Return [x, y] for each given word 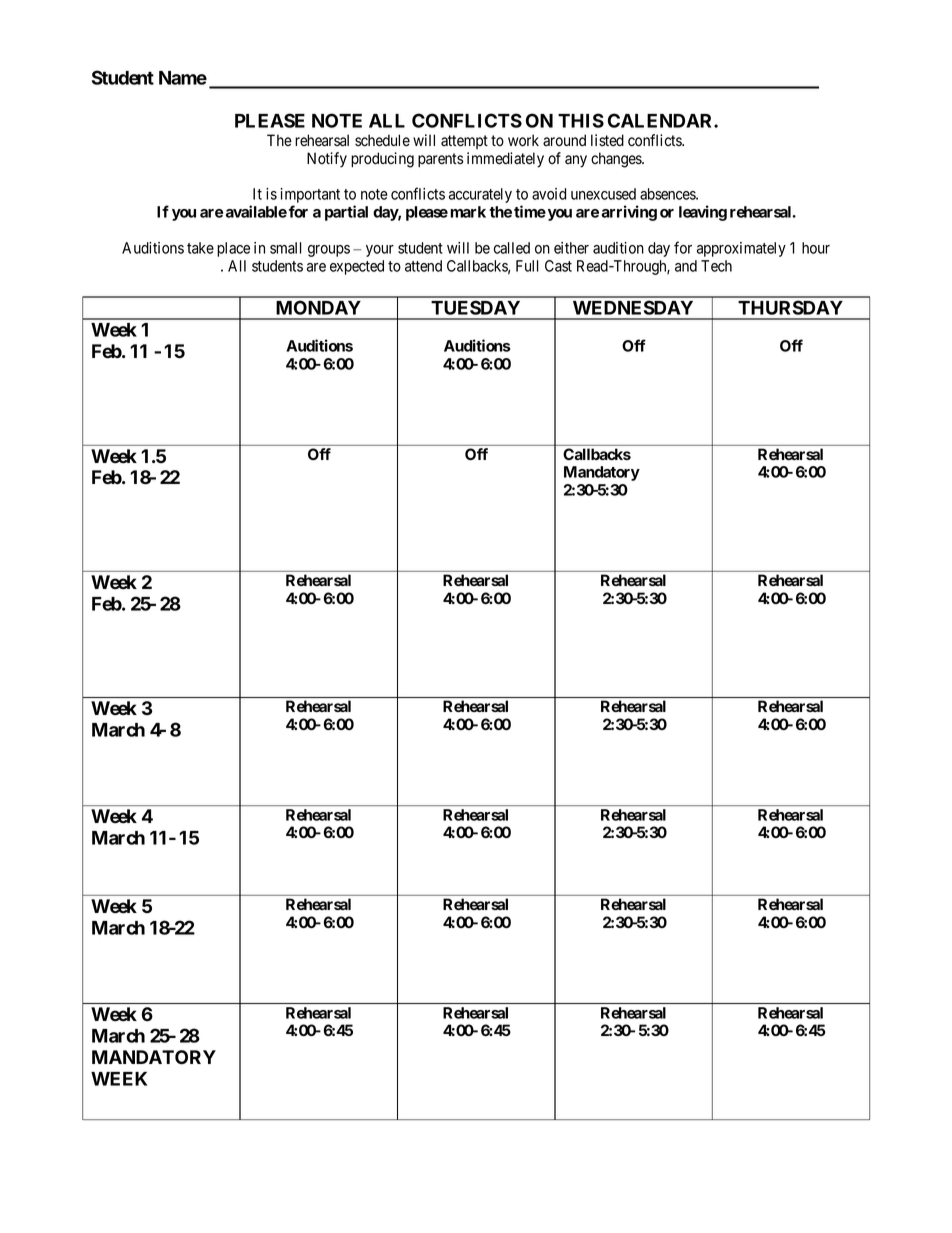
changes [617, 160]
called [512, 248]
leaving [703, 213]
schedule [382, 140]
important [310, 197]
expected [357, 267]
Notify [327, 160]
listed [607, 140]
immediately [505, 160]
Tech [716, 266]
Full [527, 266]
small [286, 248]
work [523, 140]
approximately [741, 249]
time [530, 211]
